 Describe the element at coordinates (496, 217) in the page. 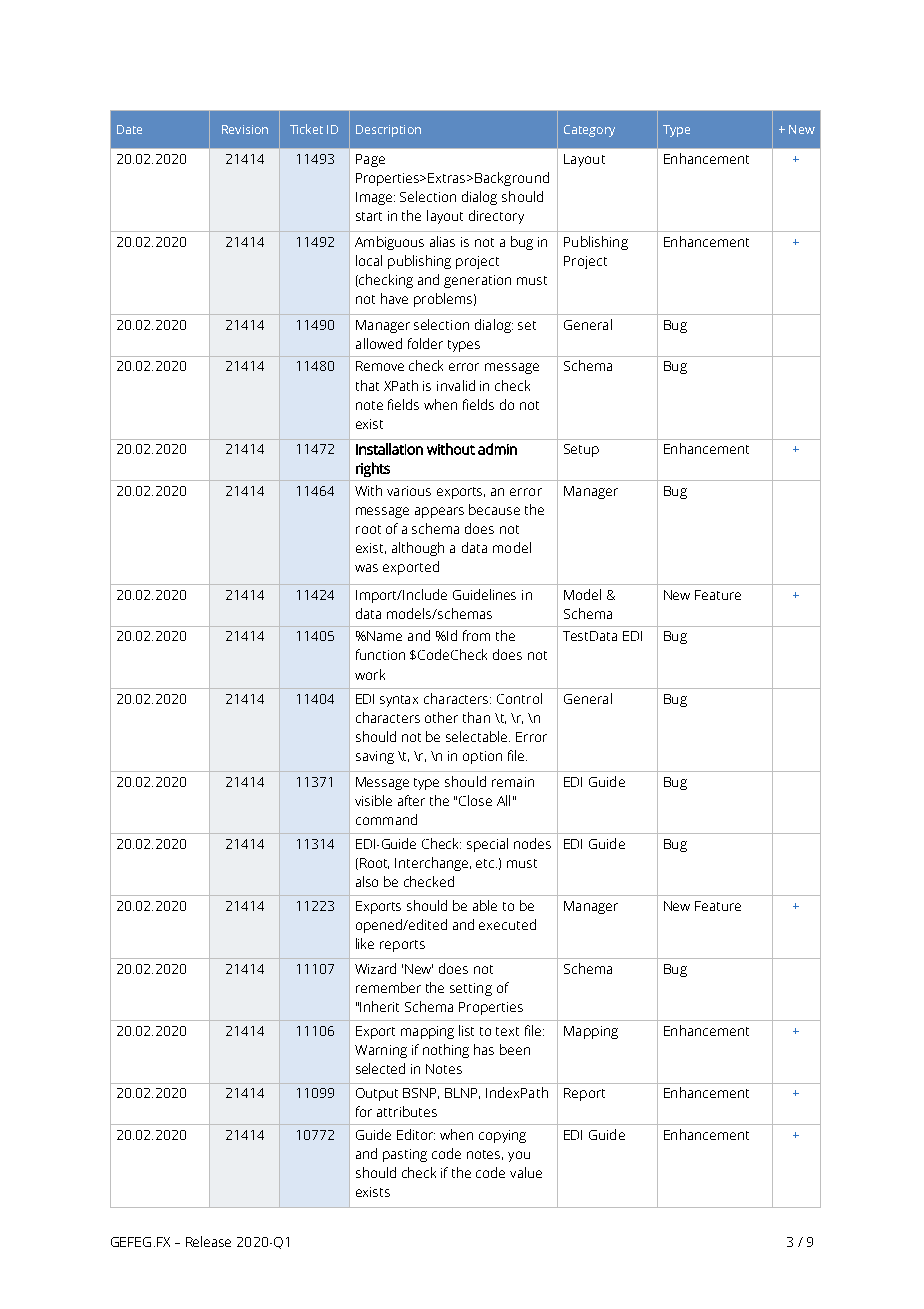

I see `directory` at that location.
